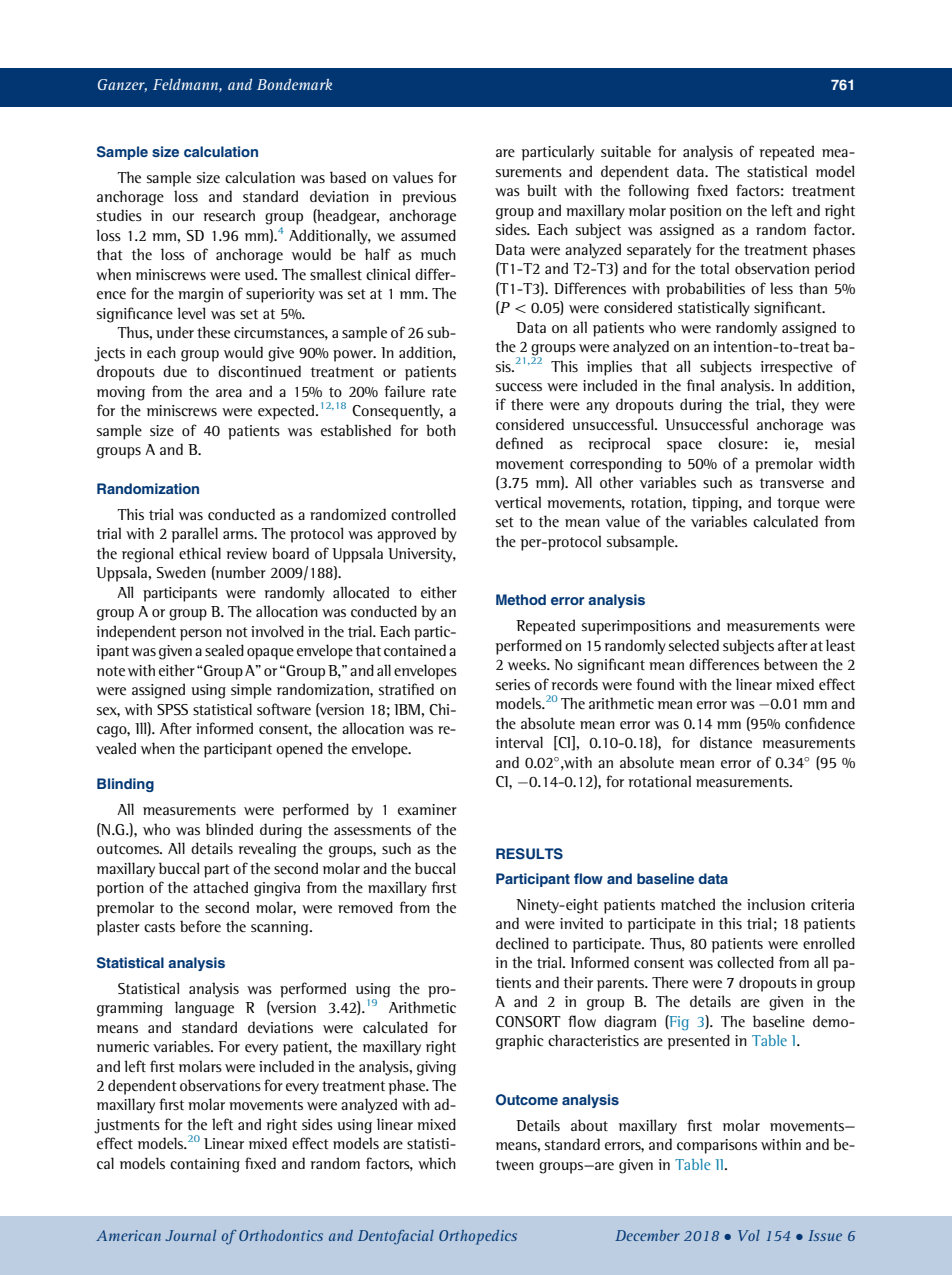  I want to click on research, so click(229, 215).
